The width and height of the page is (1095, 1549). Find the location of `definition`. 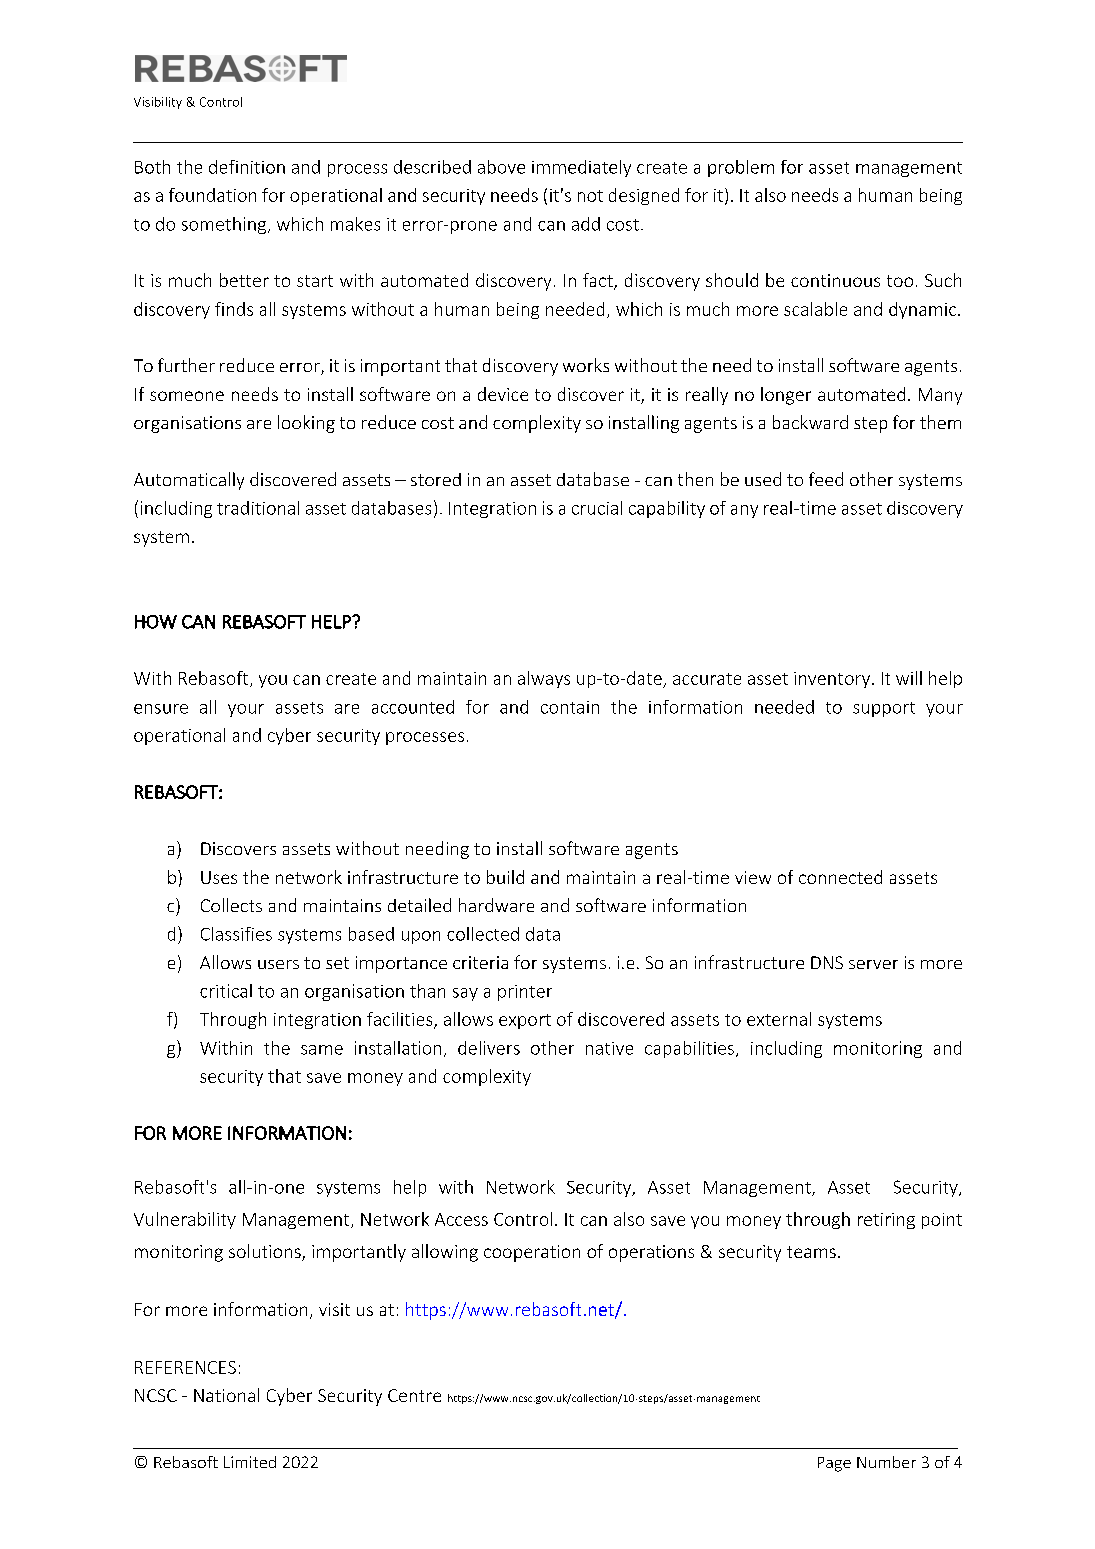

definition is located at coordinates (247, 167).
